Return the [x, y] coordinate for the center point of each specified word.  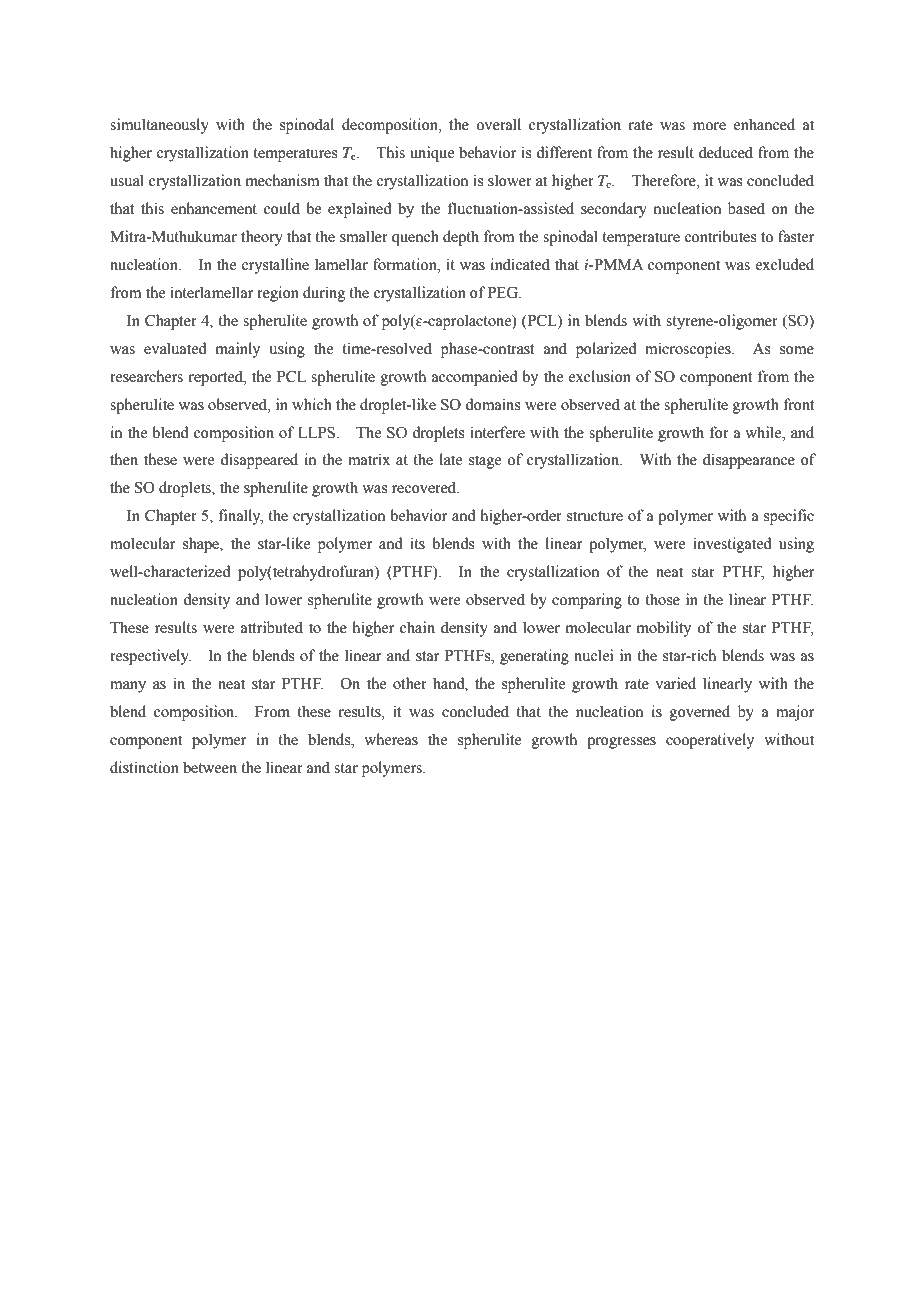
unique [432, 154]
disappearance [749, 461]
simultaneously [159, 126]
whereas [391, 739]
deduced [726, 152]
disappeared [259, 461]
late [451, 459]
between [210, 767]
